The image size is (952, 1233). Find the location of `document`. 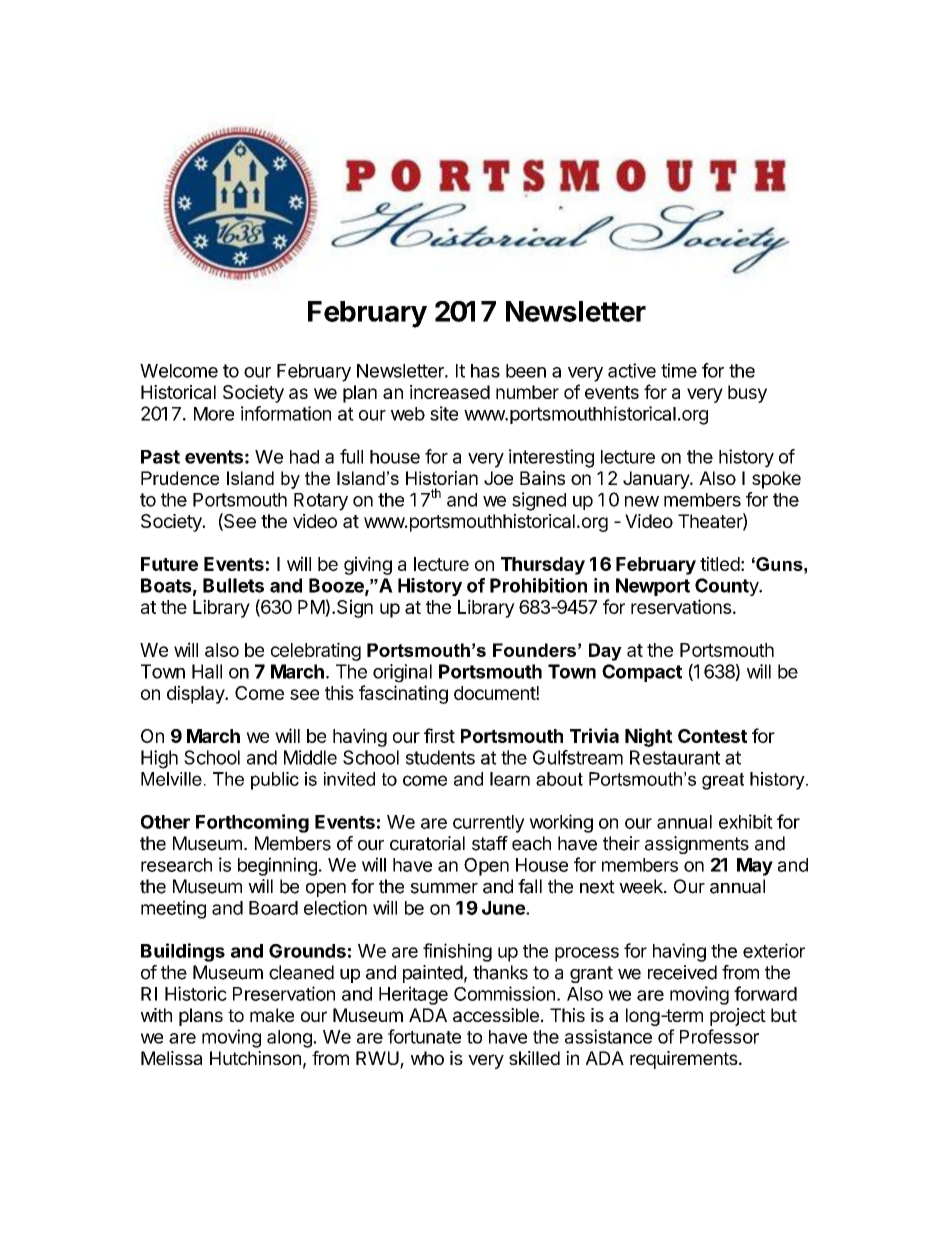

document is located at coordinates (495, 693).
